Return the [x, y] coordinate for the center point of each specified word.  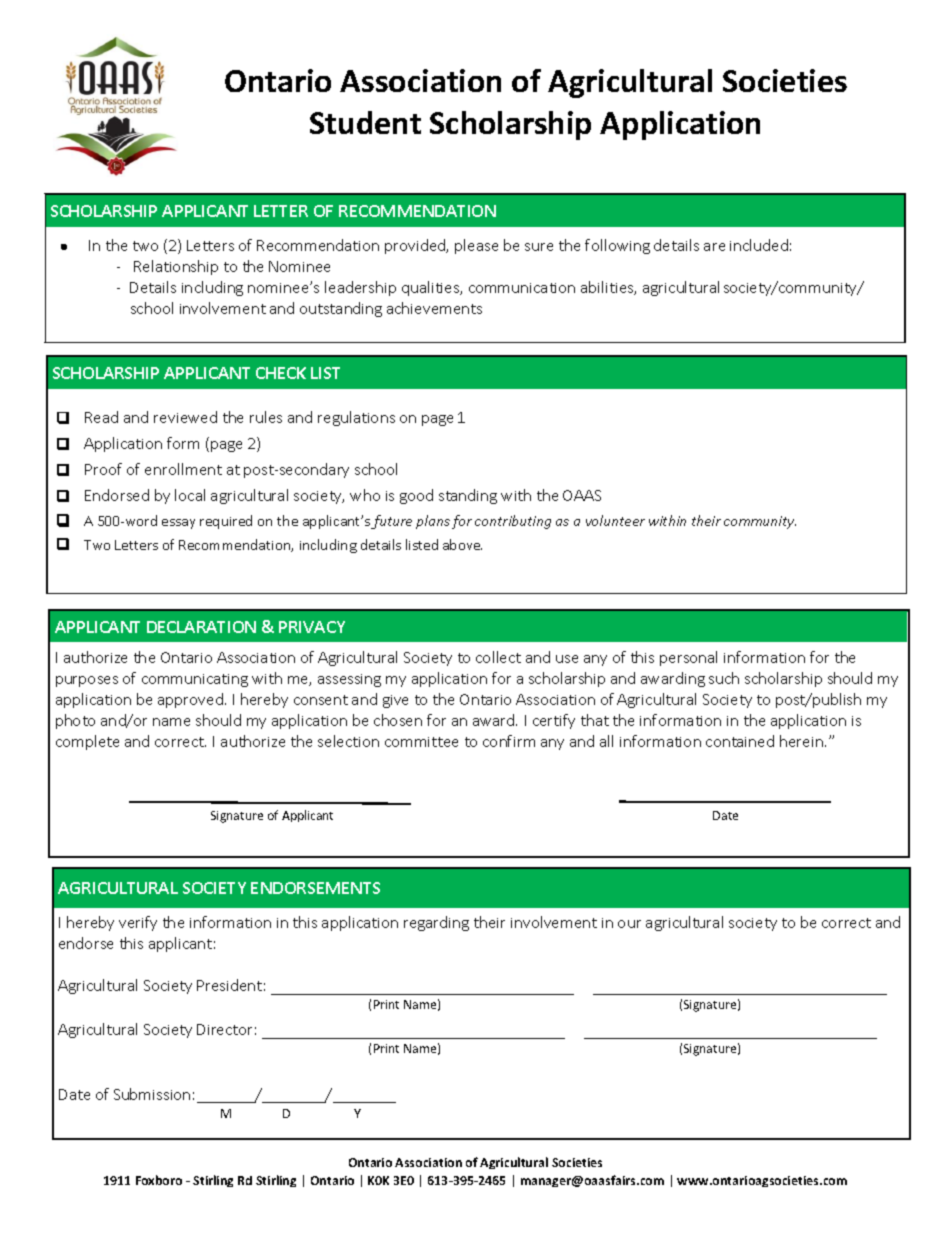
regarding [436, 923]
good [416, 496]
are [714, 247]
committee [421, 742]
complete [87, 742]
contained [740, 741]
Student [365, 122]
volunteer [615, 520]
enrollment [183, 469]
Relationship [176, 267]
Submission [152, 1094]
